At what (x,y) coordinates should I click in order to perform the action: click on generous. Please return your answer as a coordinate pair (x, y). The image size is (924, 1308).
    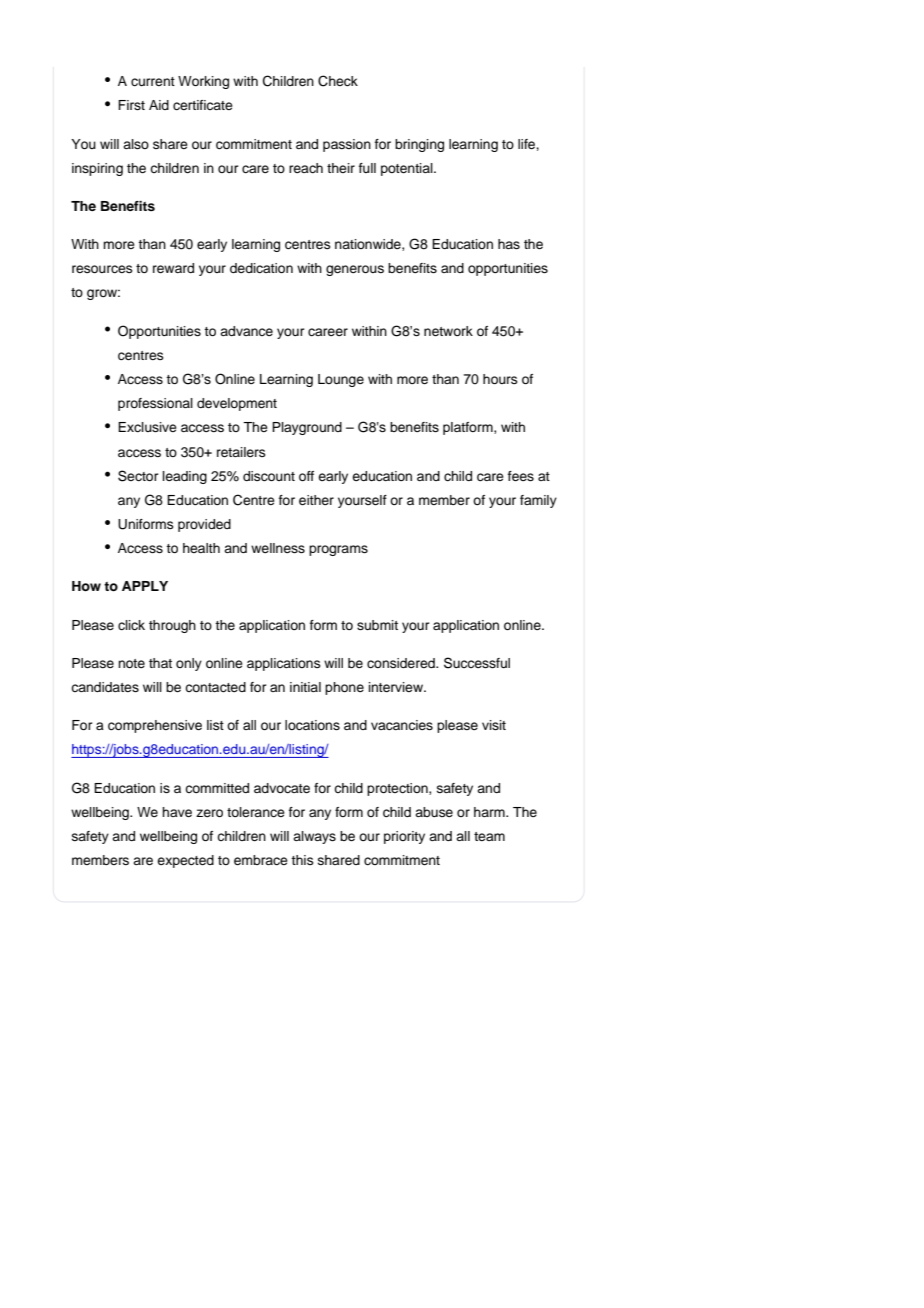
    Looking at the image, I should click on (355, 270).
